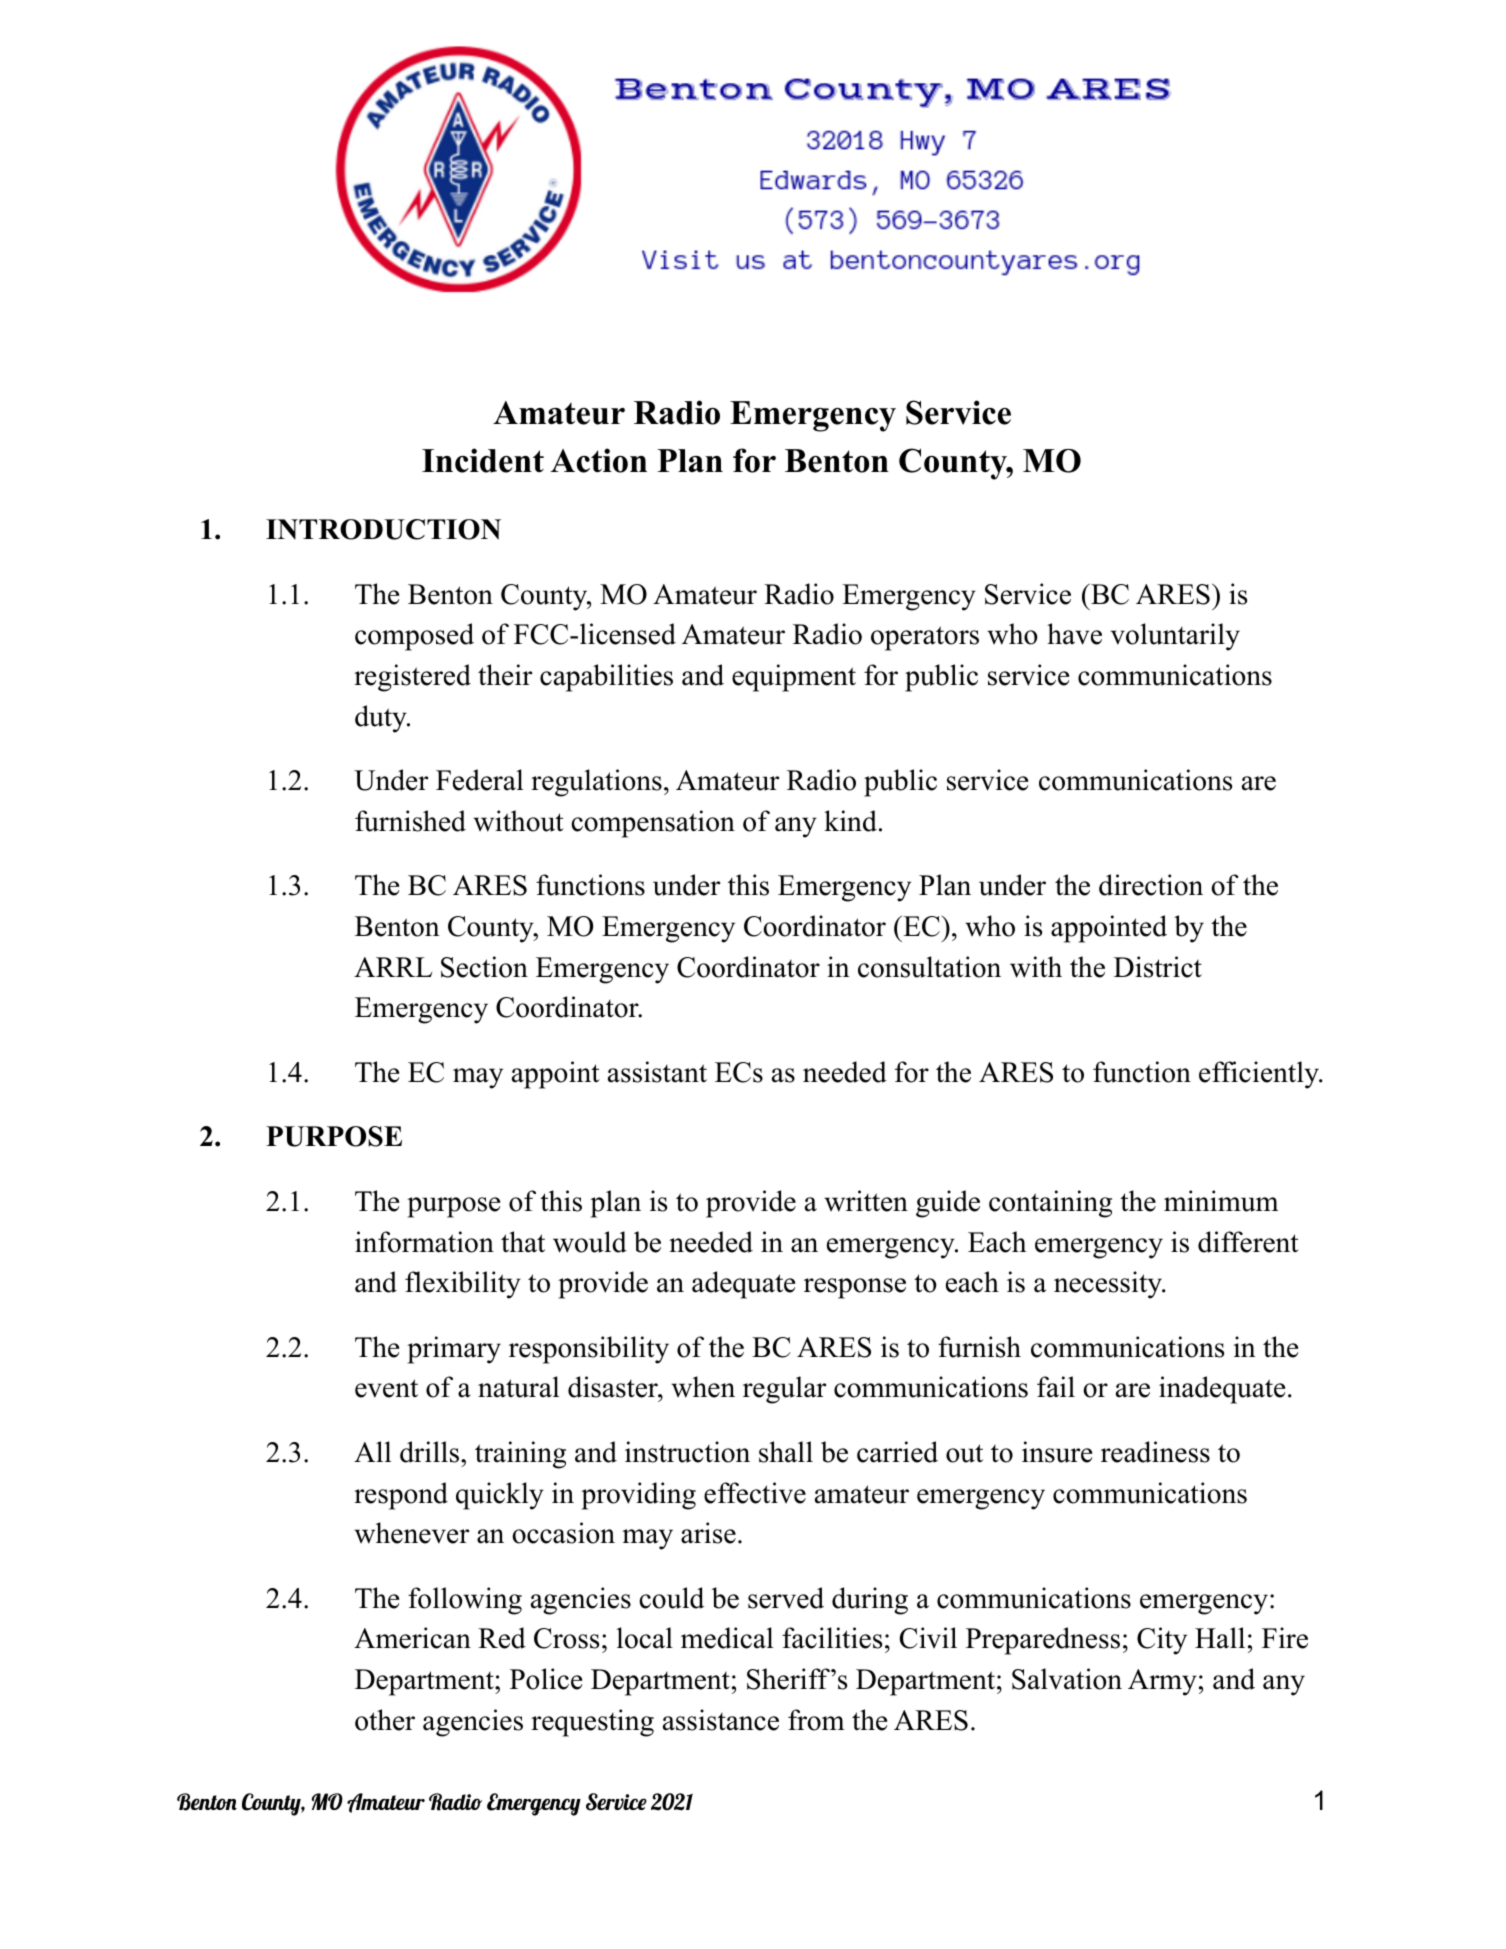  What do you see at coordinates (1175, 637) in the screenshot?
I see `voluntarily` at bounding box center [1175, 637].
